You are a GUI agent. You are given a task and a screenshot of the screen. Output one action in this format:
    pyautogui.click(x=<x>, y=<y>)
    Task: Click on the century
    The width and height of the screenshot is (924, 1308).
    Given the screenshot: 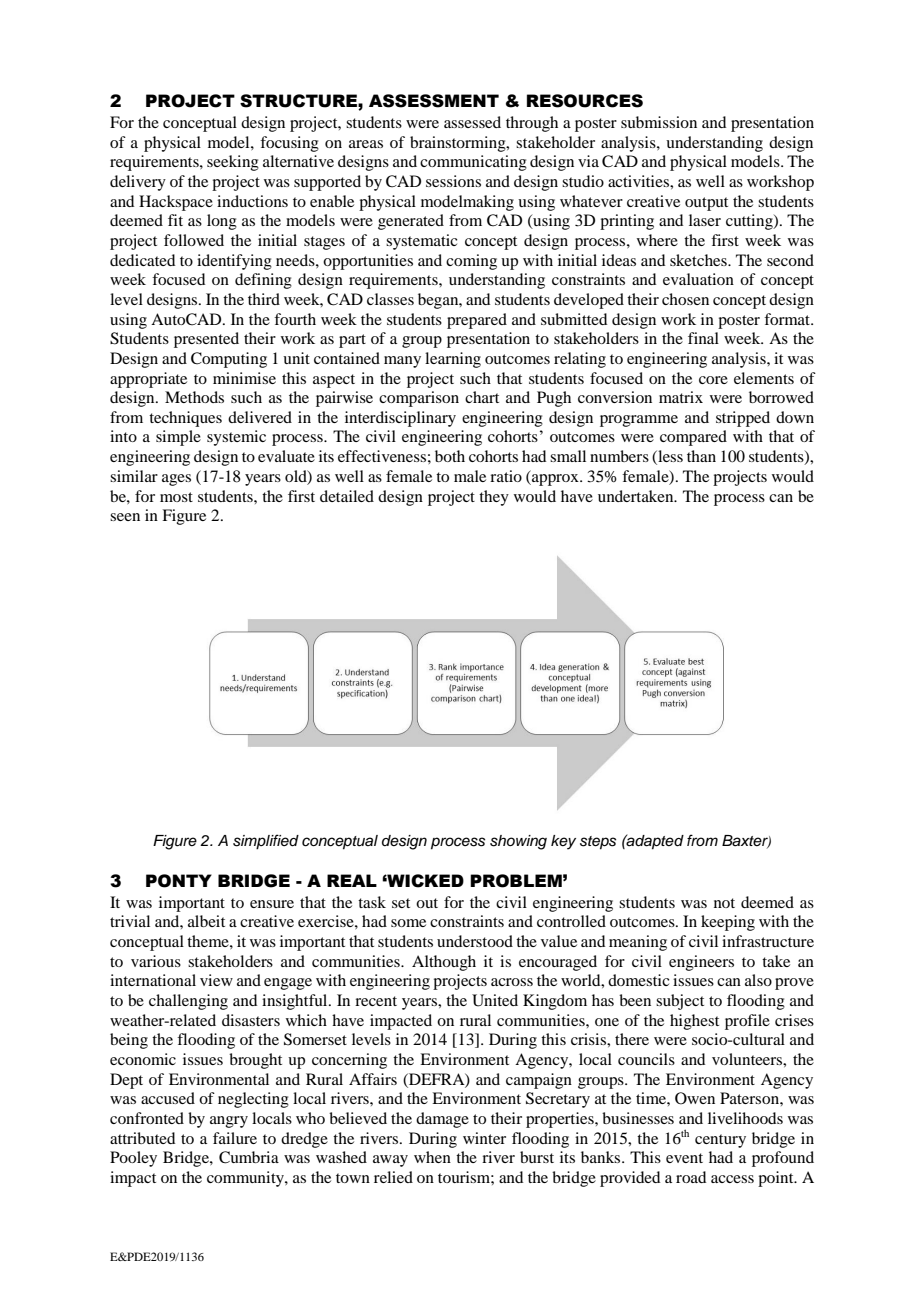 What is the action you would take?
    pyautogui.click(x=720, y=1141)
